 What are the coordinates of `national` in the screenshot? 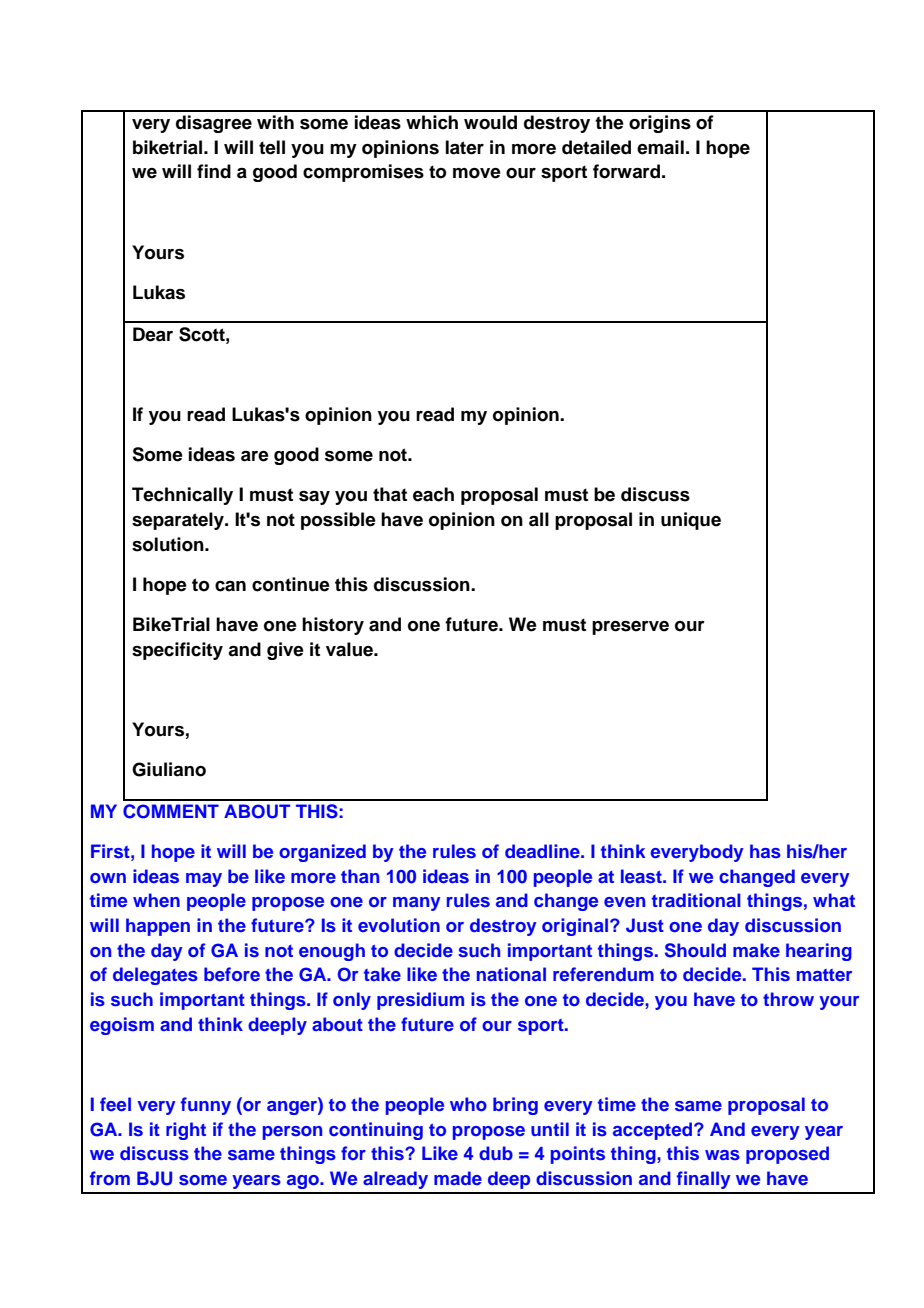 It's located at (511, 974).
